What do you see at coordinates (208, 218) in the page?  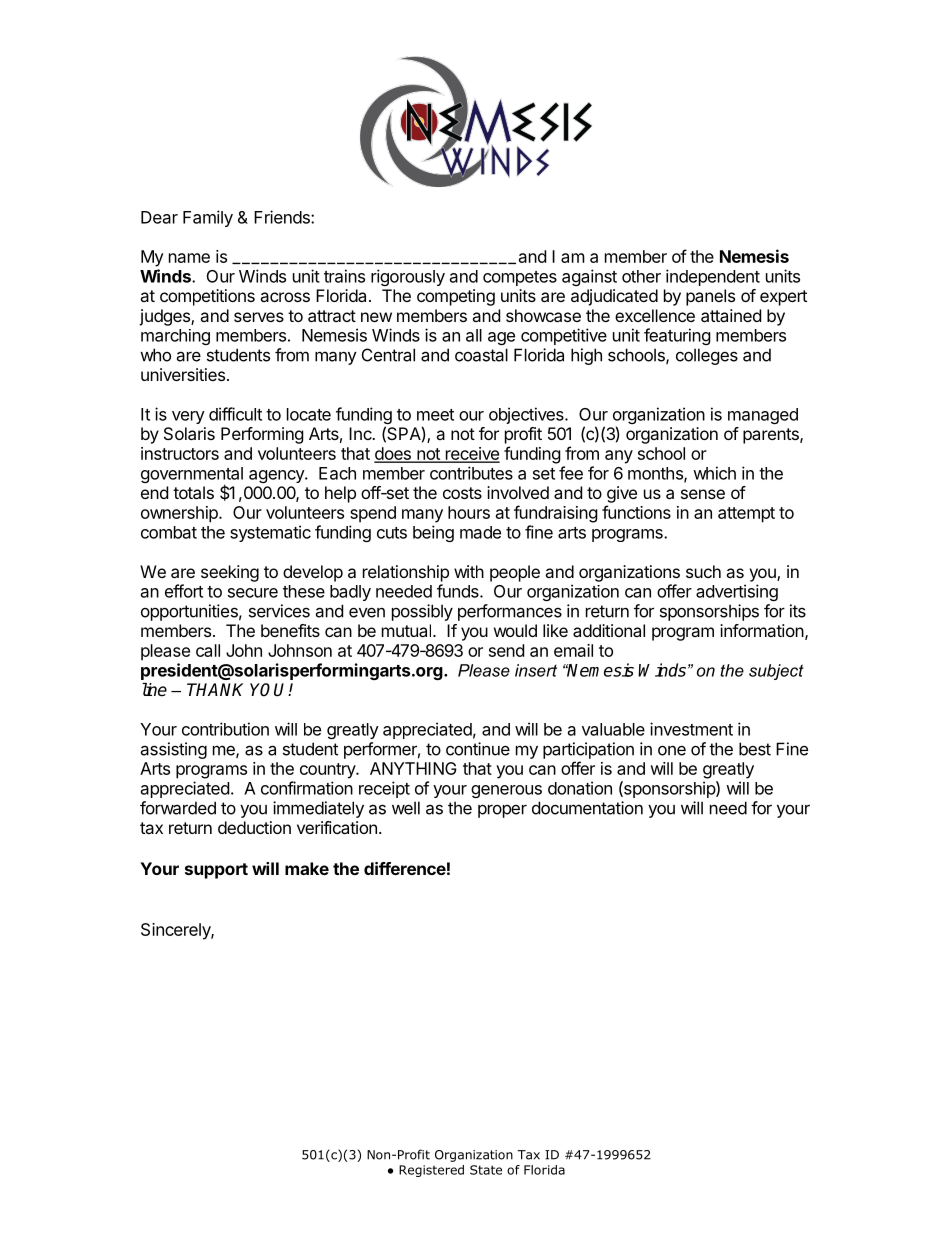 I see `Family` at bounding box center [208, 218].
